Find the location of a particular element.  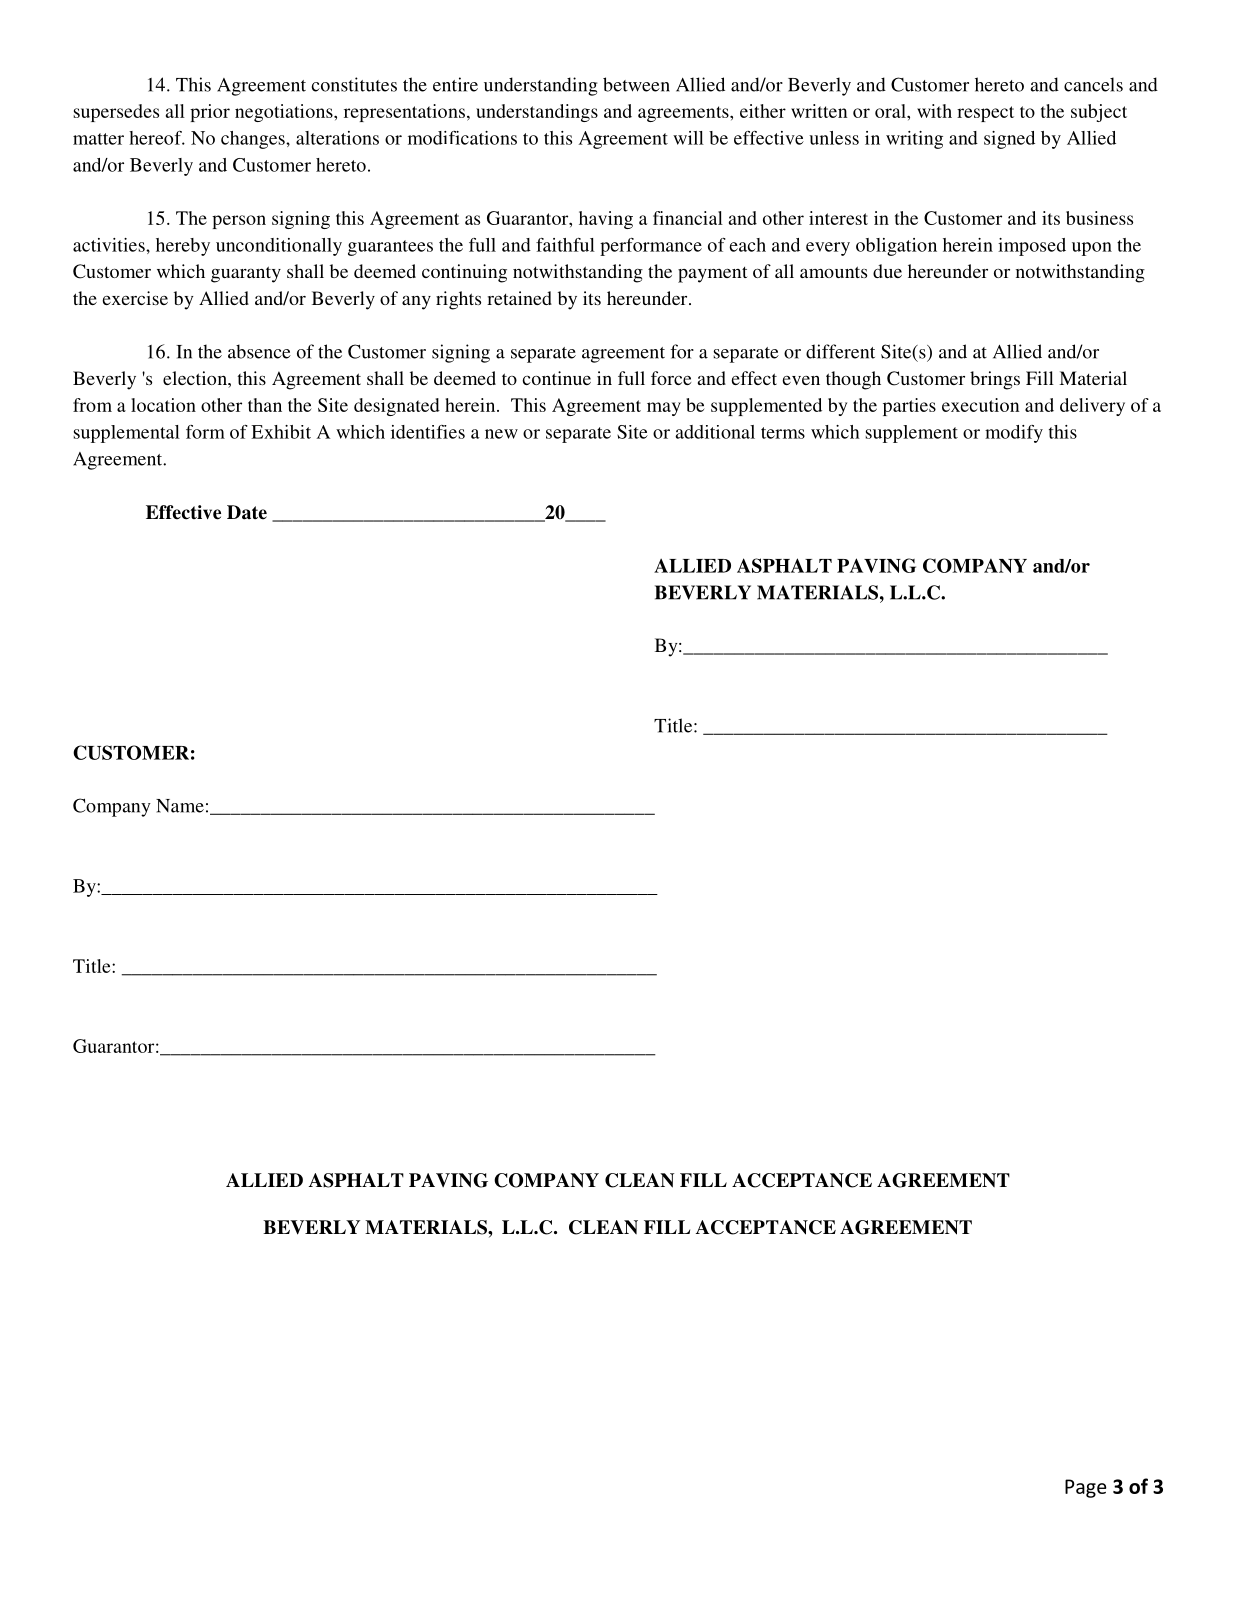

respect is located at coordinates (985, 114).
